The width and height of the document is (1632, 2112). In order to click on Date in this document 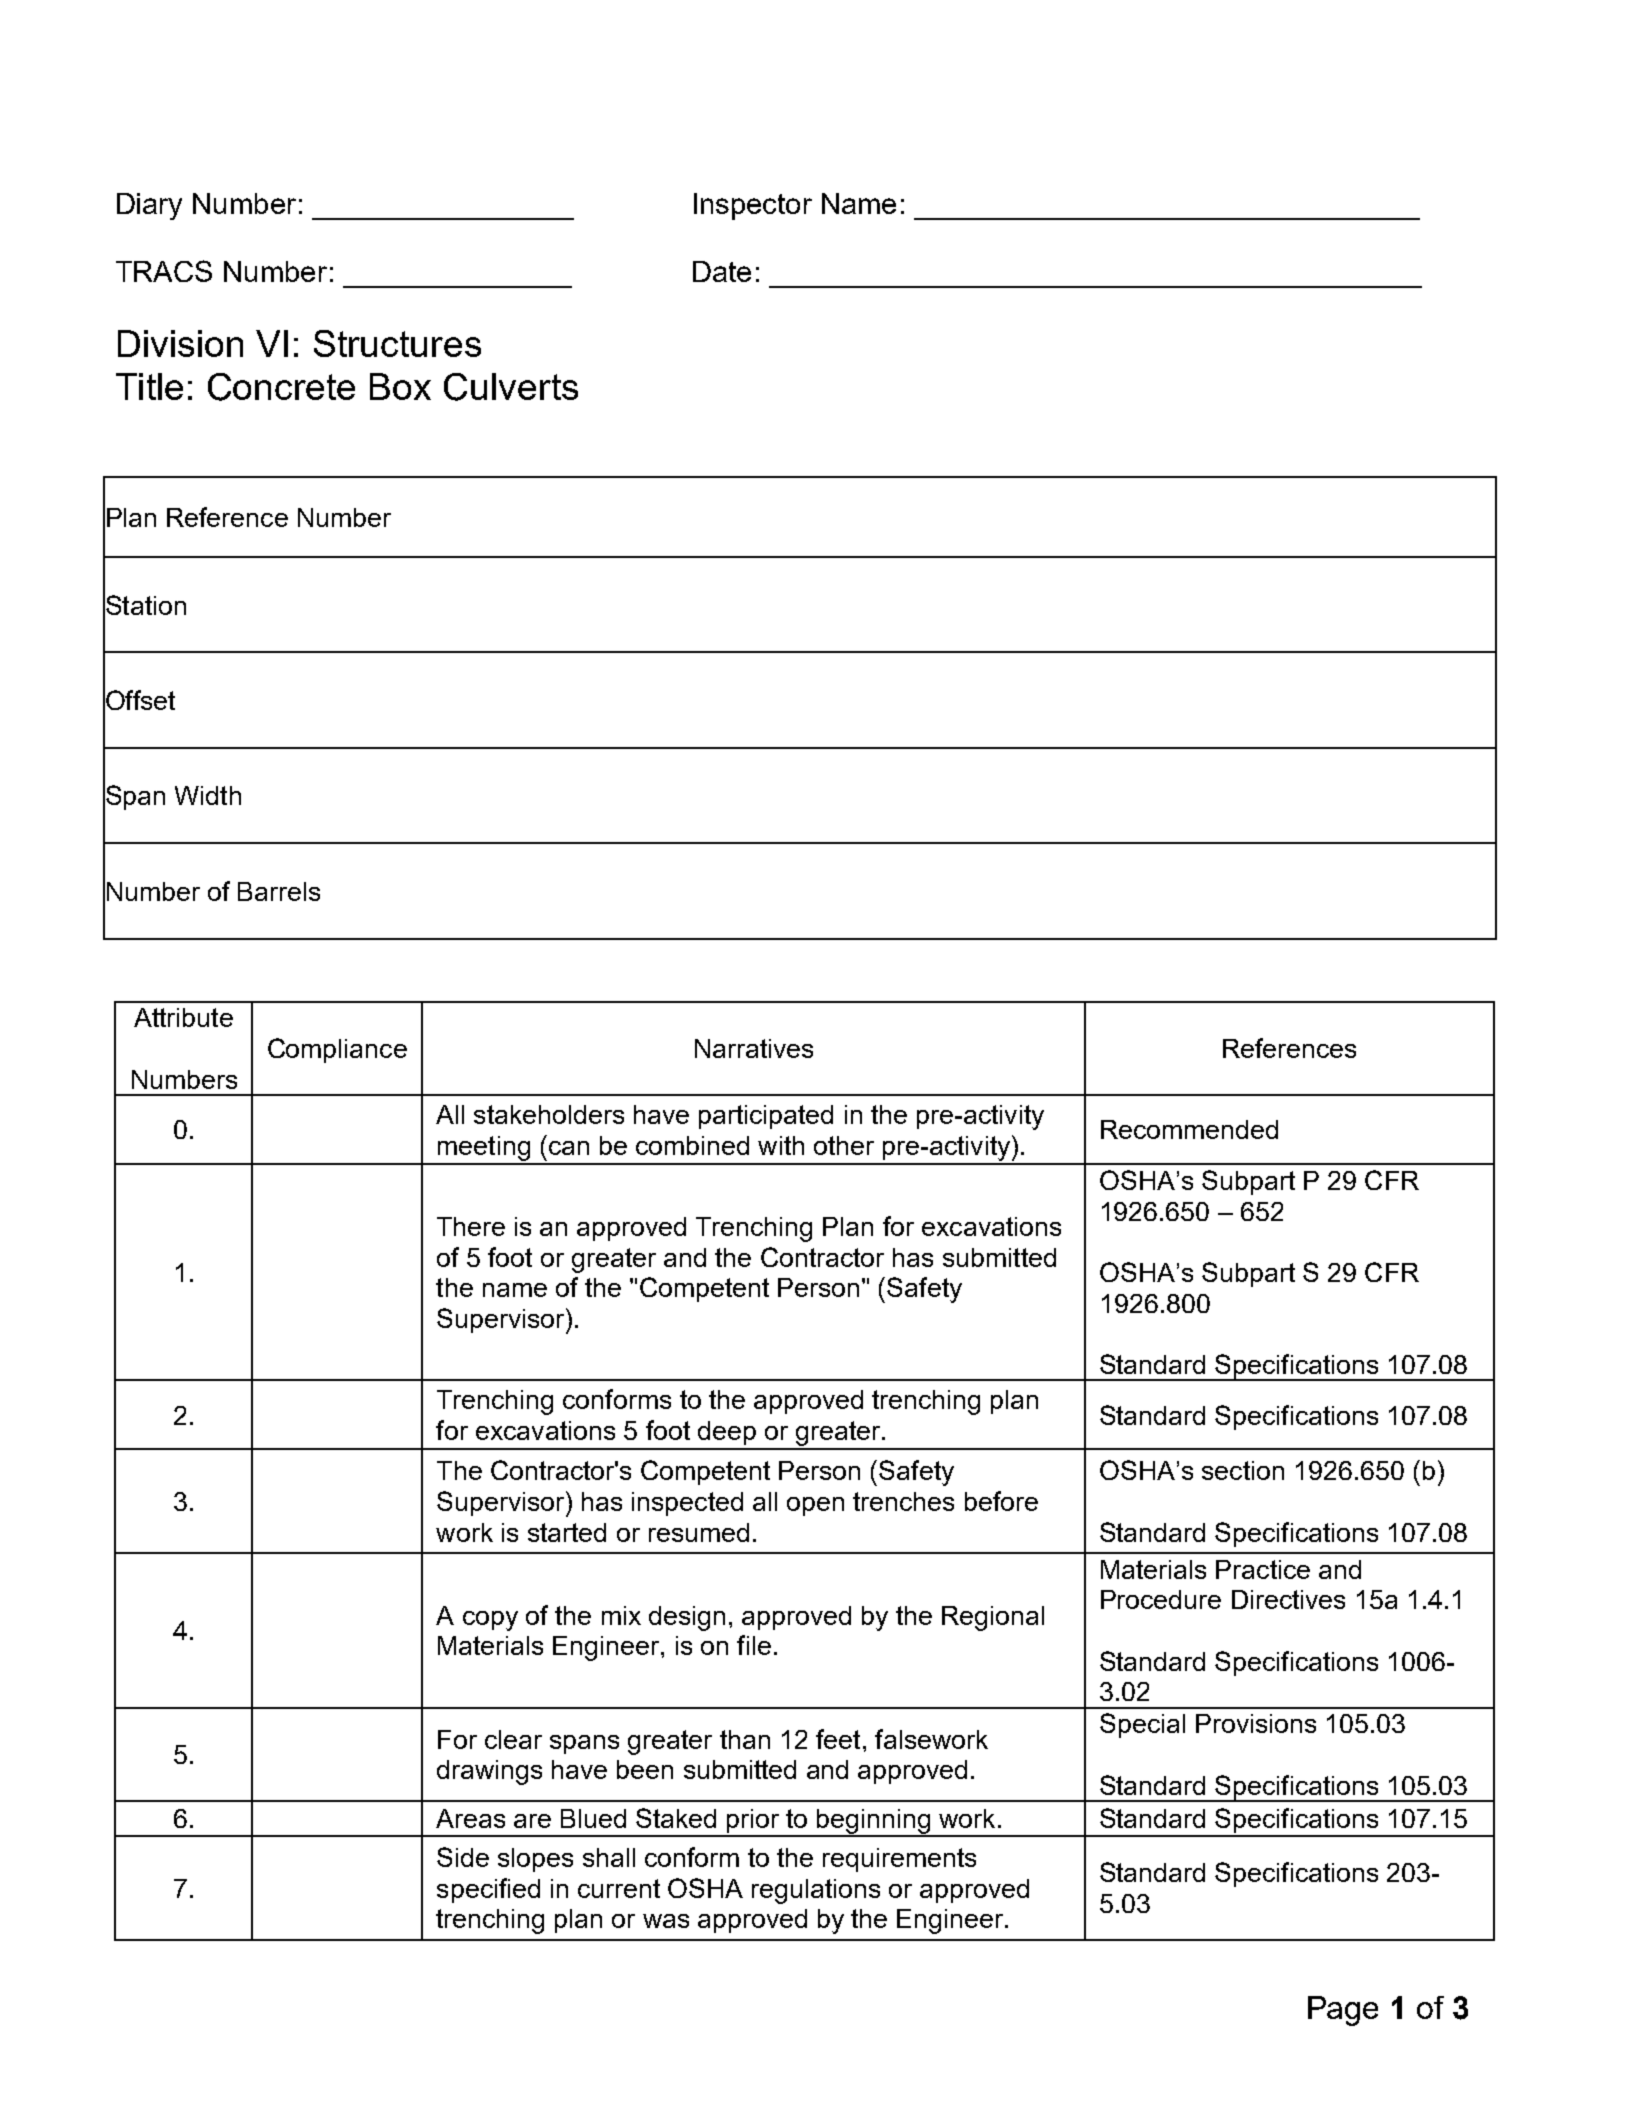, I will do `click(722, 271)`.
